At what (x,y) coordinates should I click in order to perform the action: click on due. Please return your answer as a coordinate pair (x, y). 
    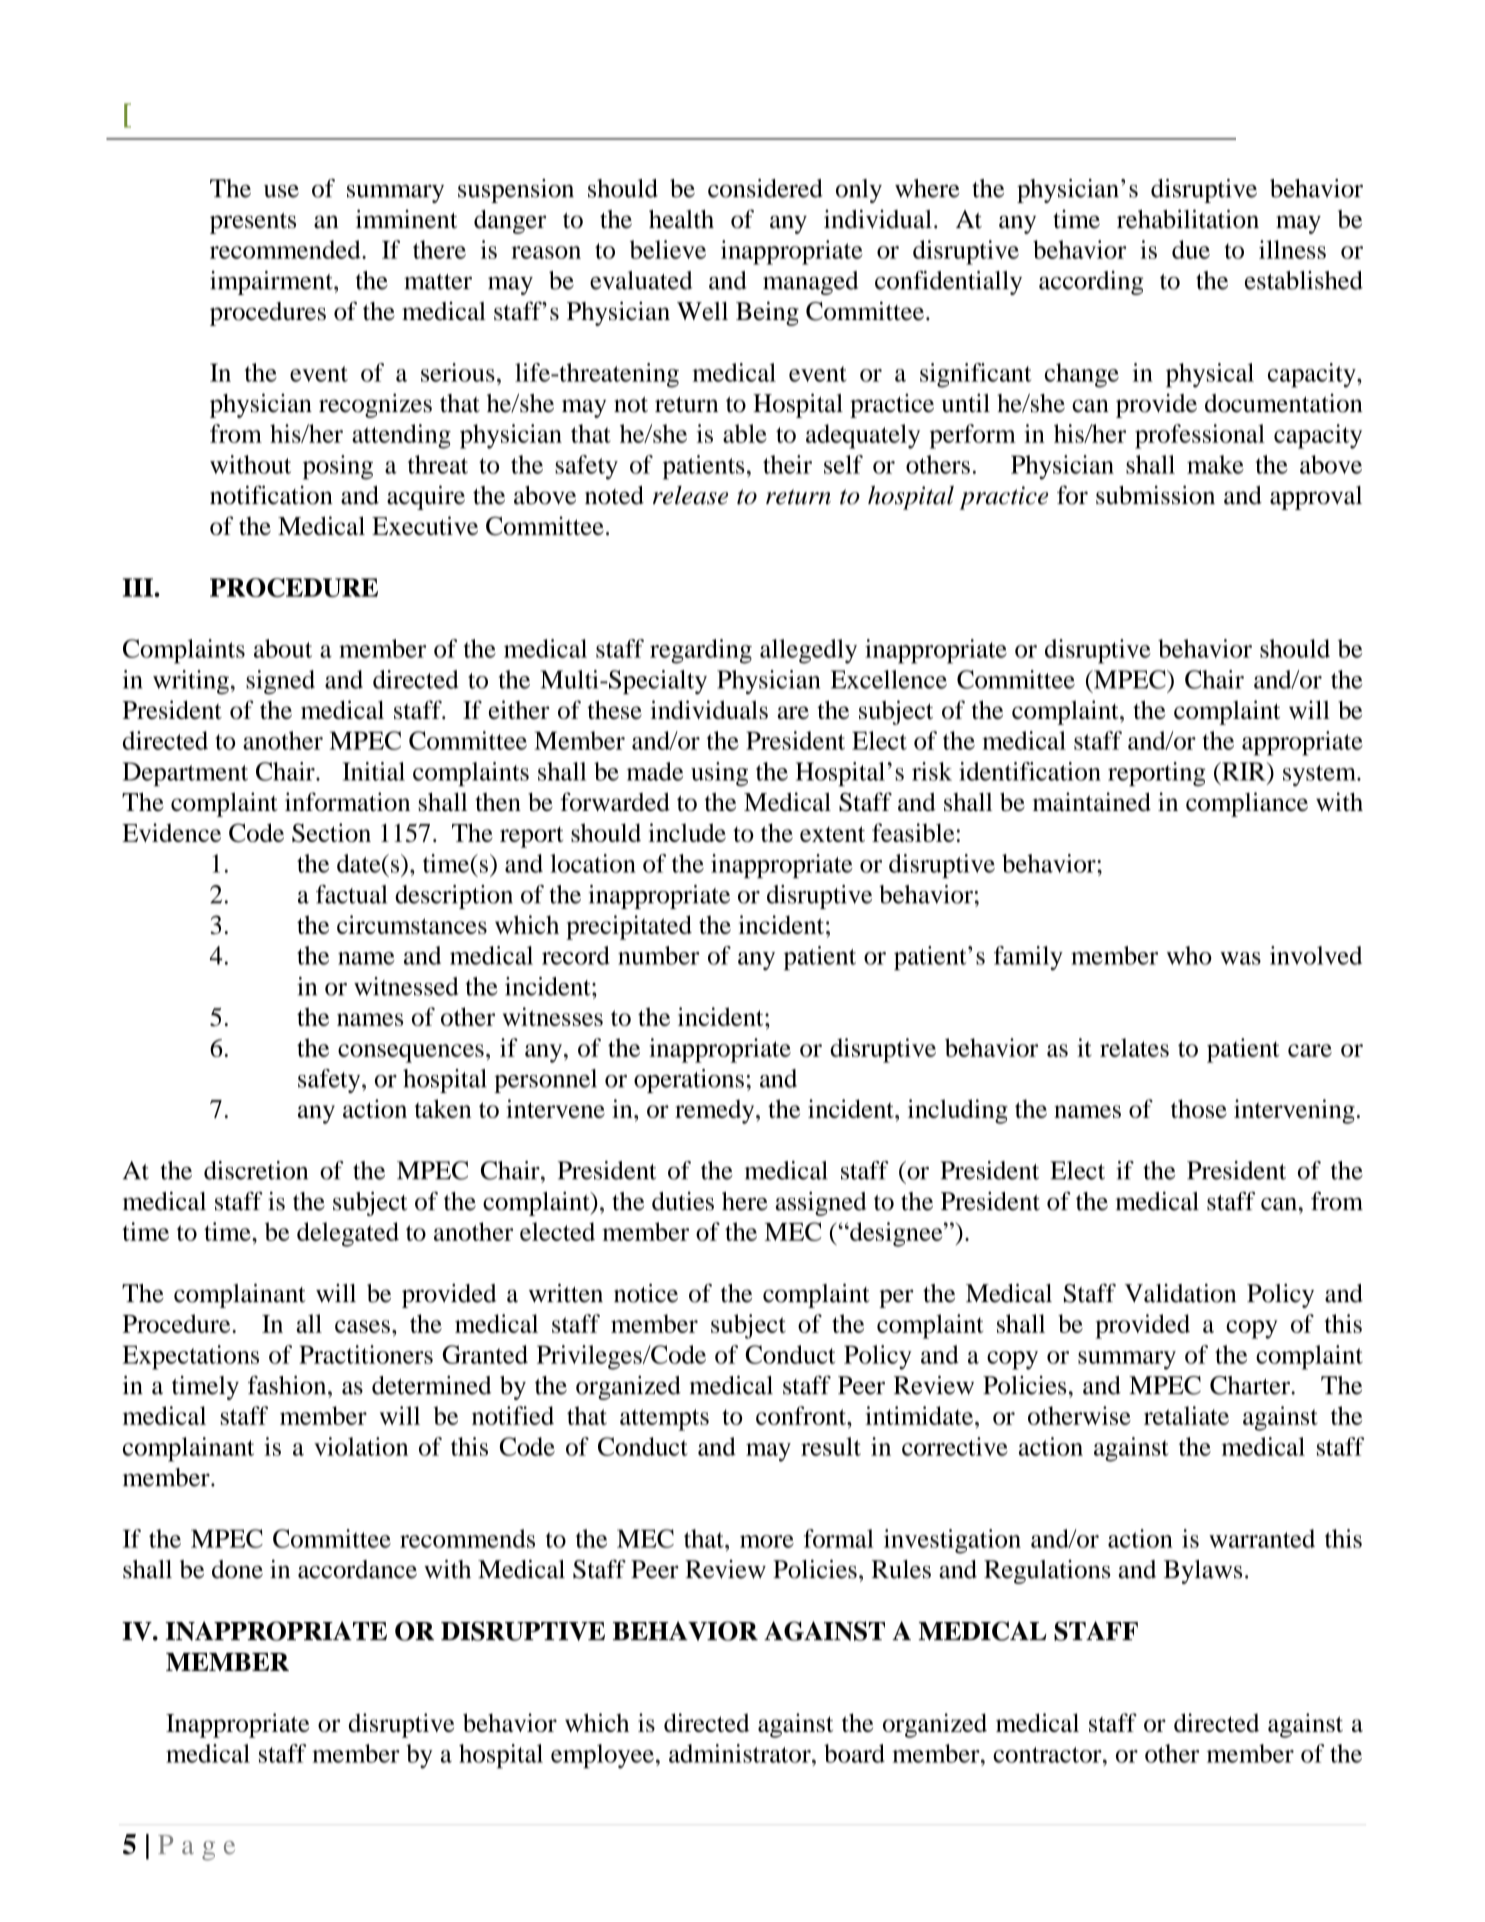
    Looking at the image, I should click on (1191, 249).
